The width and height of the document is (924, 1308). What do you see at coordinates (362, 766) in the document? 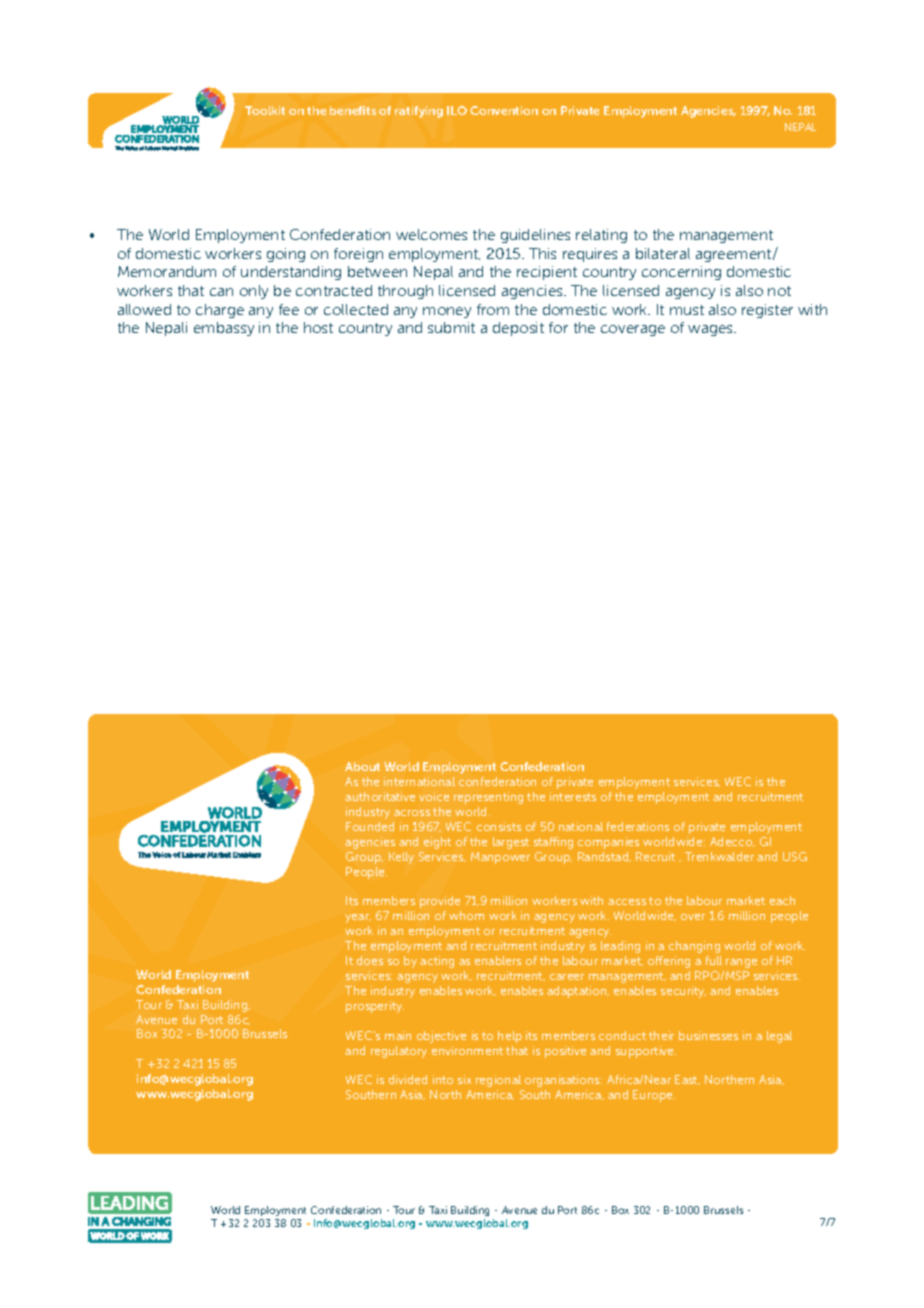
I see `About` at bounding box center [362, 766].
